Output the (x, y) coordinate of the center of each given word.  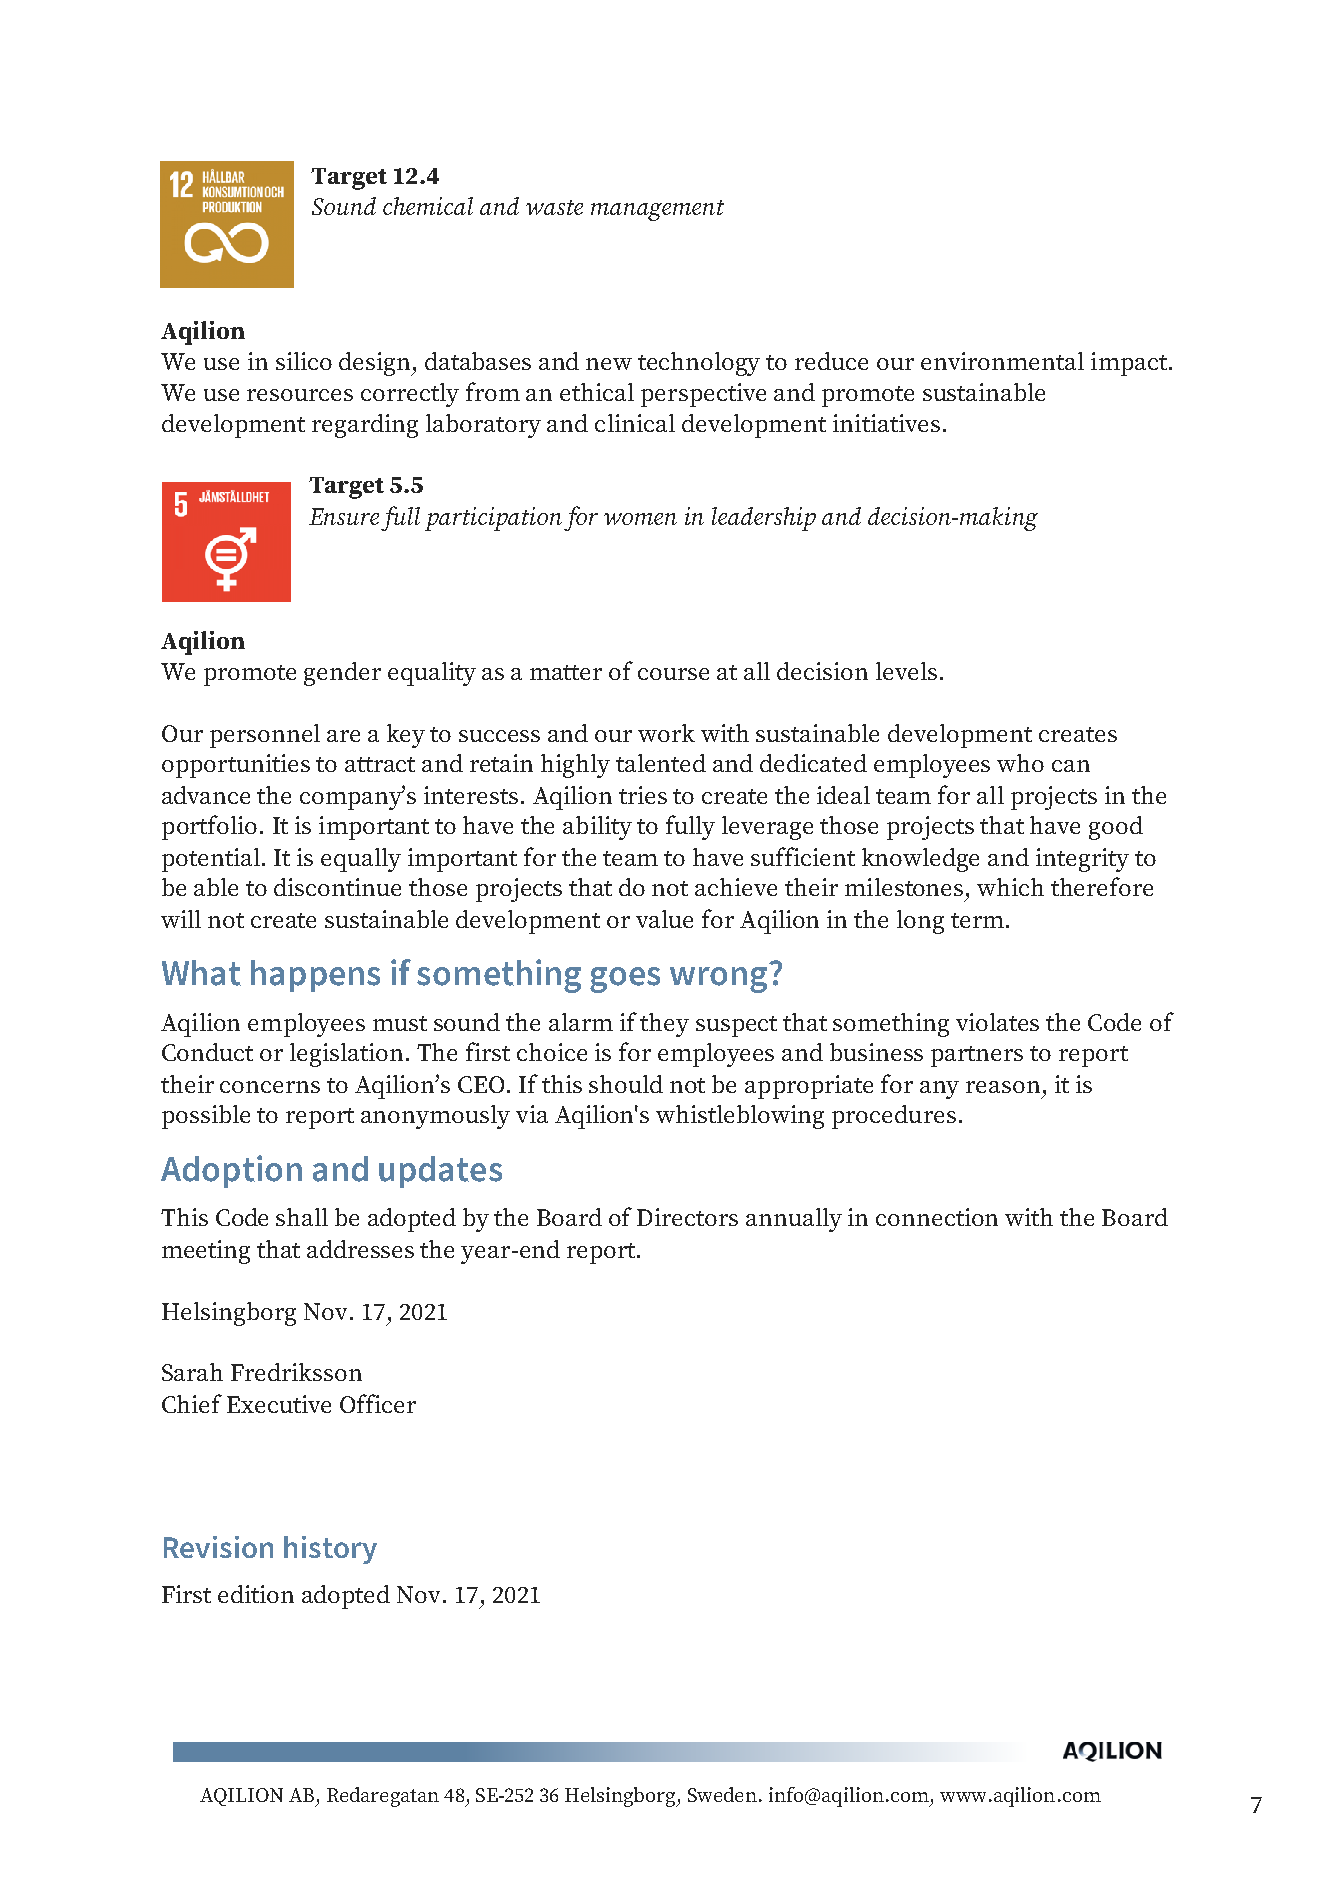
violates (997, 1022)
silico (304, 361)
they (664, 1025)
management (657, 210)
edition (256, 1594)
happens (315, 976)
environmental (1002, 361)
